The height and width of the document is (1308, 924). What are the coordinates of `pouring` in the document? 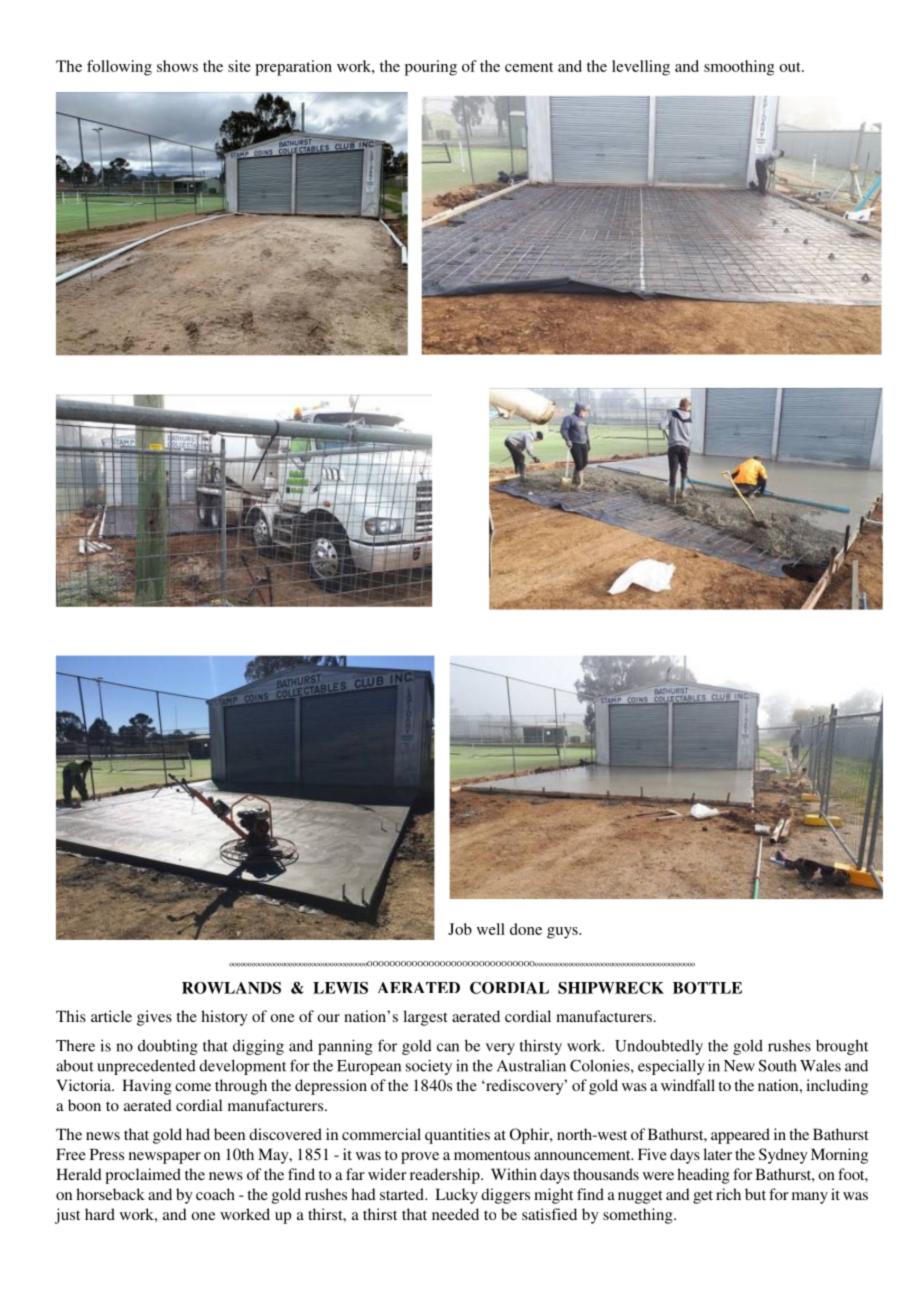 It's located at (431, 68).
